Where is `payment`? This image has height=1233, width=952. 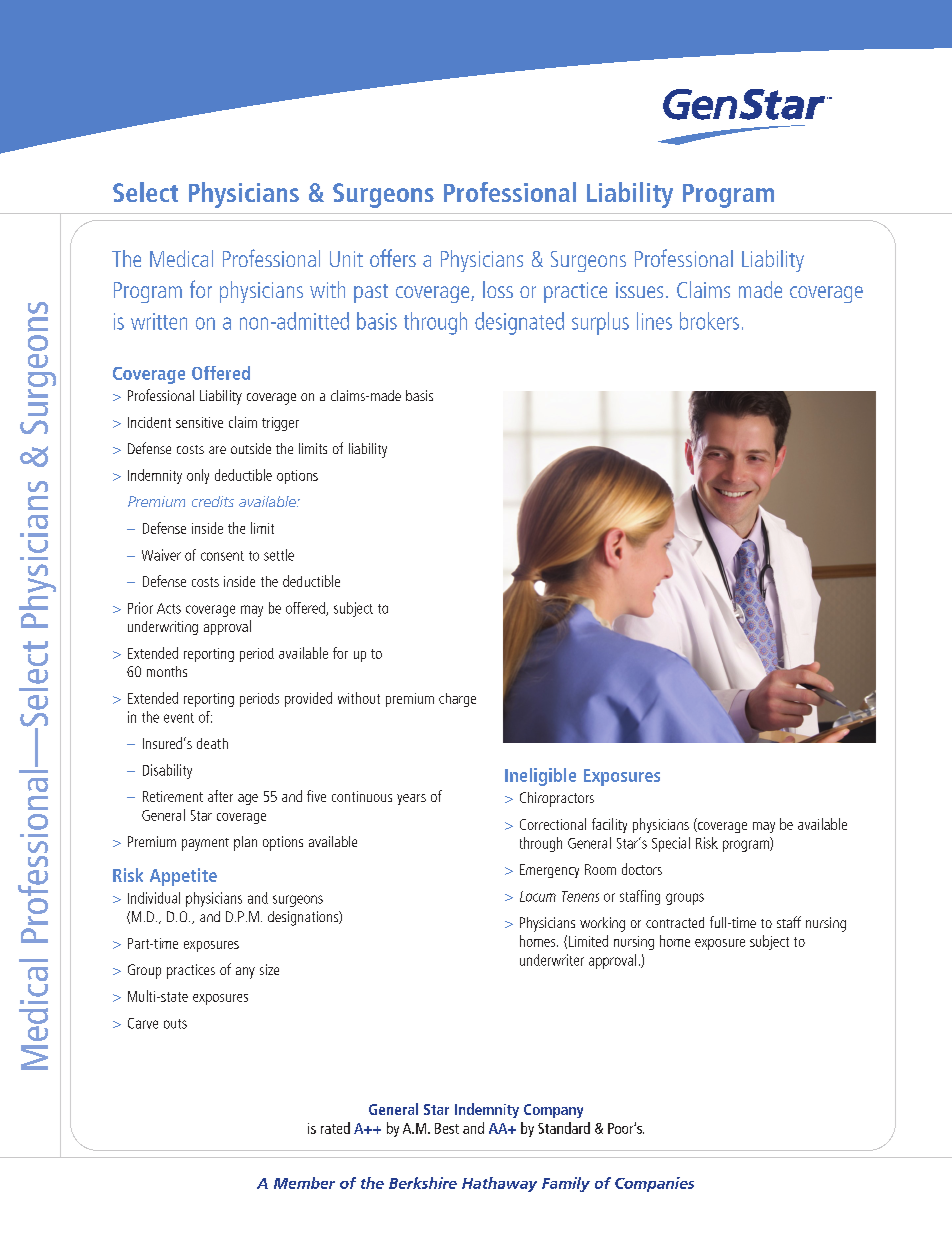
payment is located at coordinates (205, 844).
